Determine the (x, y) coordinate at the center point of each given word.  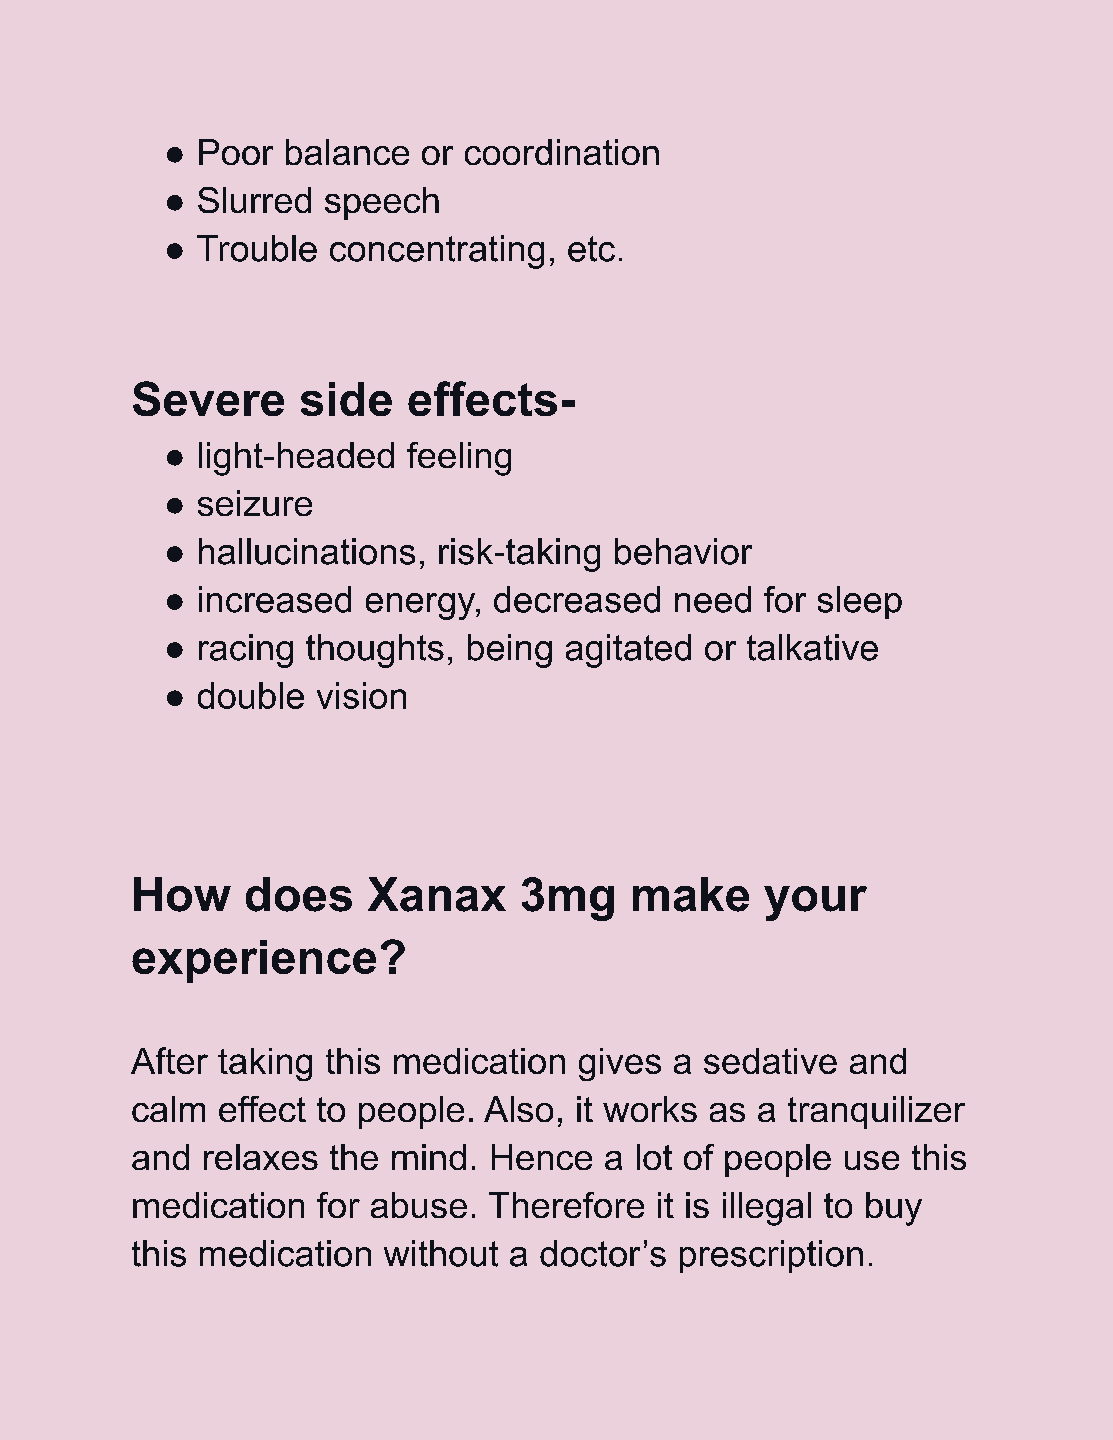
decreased (577, 599)
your (815, 903)
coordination (562, 152)
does (299, 894)
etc (591, 249)
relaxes (261, 1157)
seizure (255, 503)
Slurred (254, 200)
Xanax (437, 894)
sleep (860, 602)
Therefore (566, 1205)
